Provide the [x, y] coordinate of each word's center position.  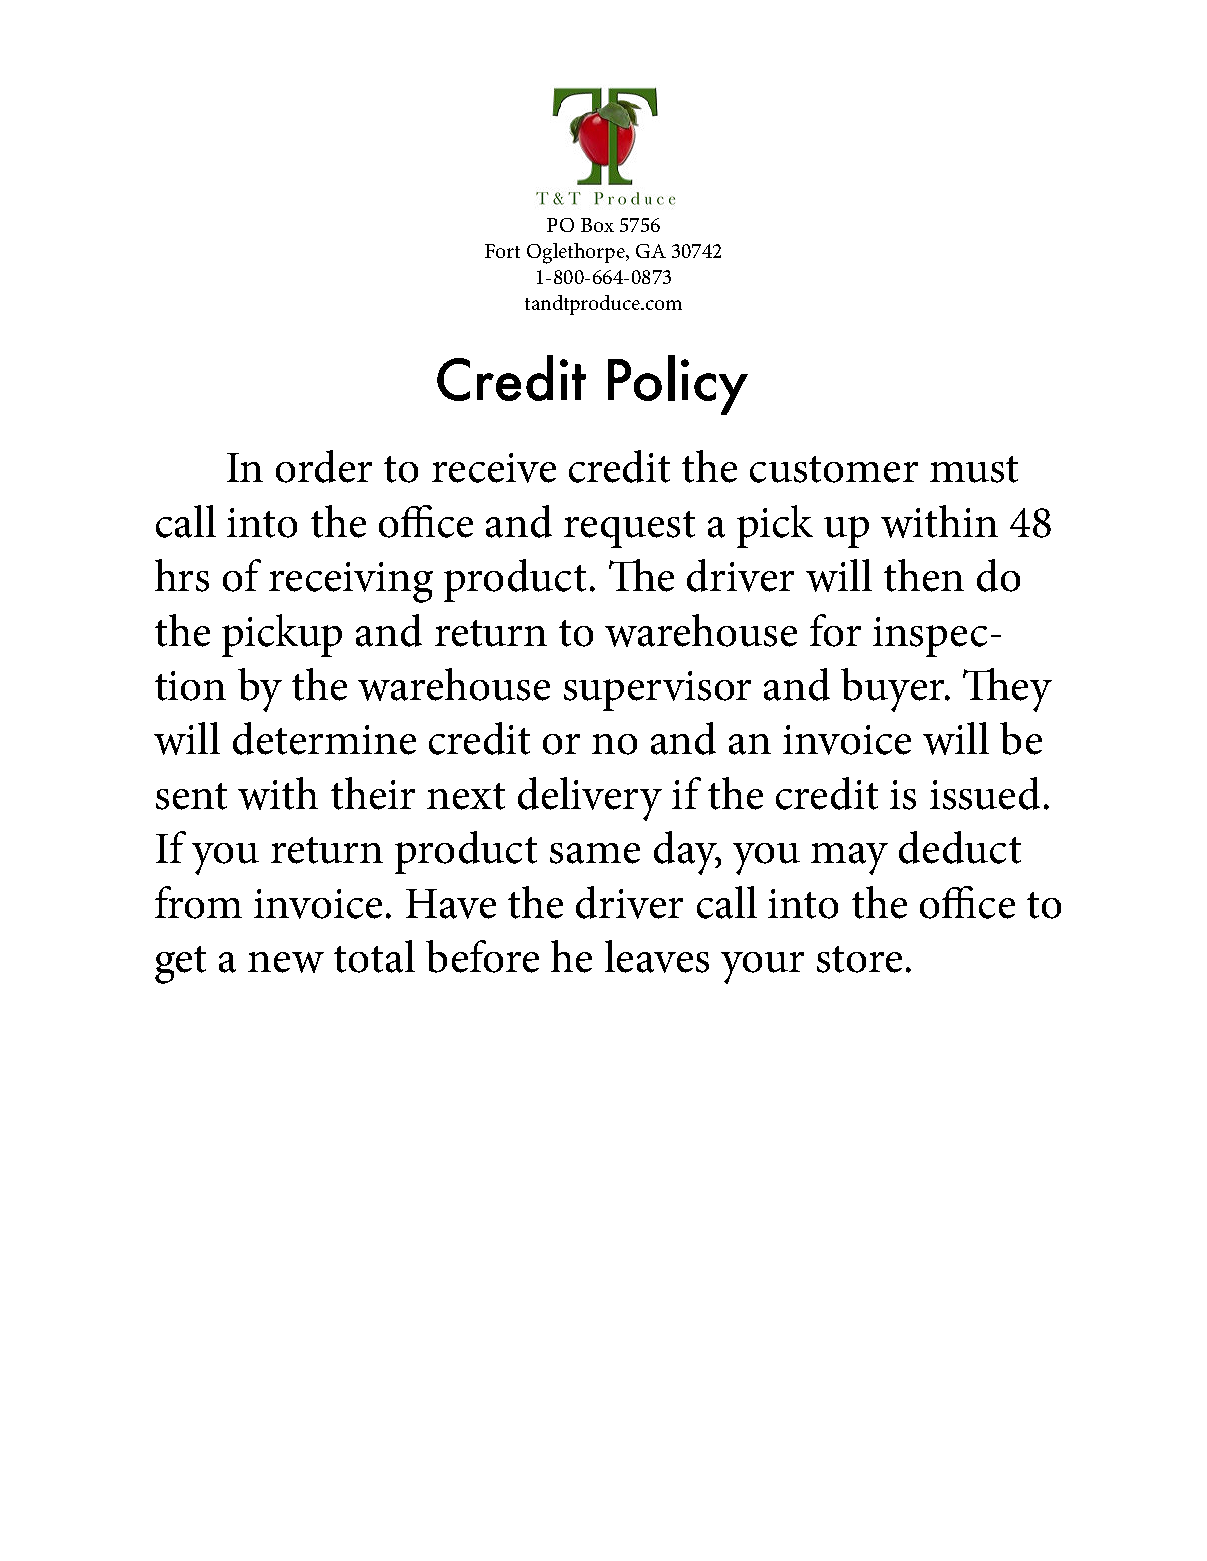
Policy [678, 385]
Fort [502, 251]
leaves [657, 956]
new [286, 962]
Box [597, 225]
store [859, 959]
